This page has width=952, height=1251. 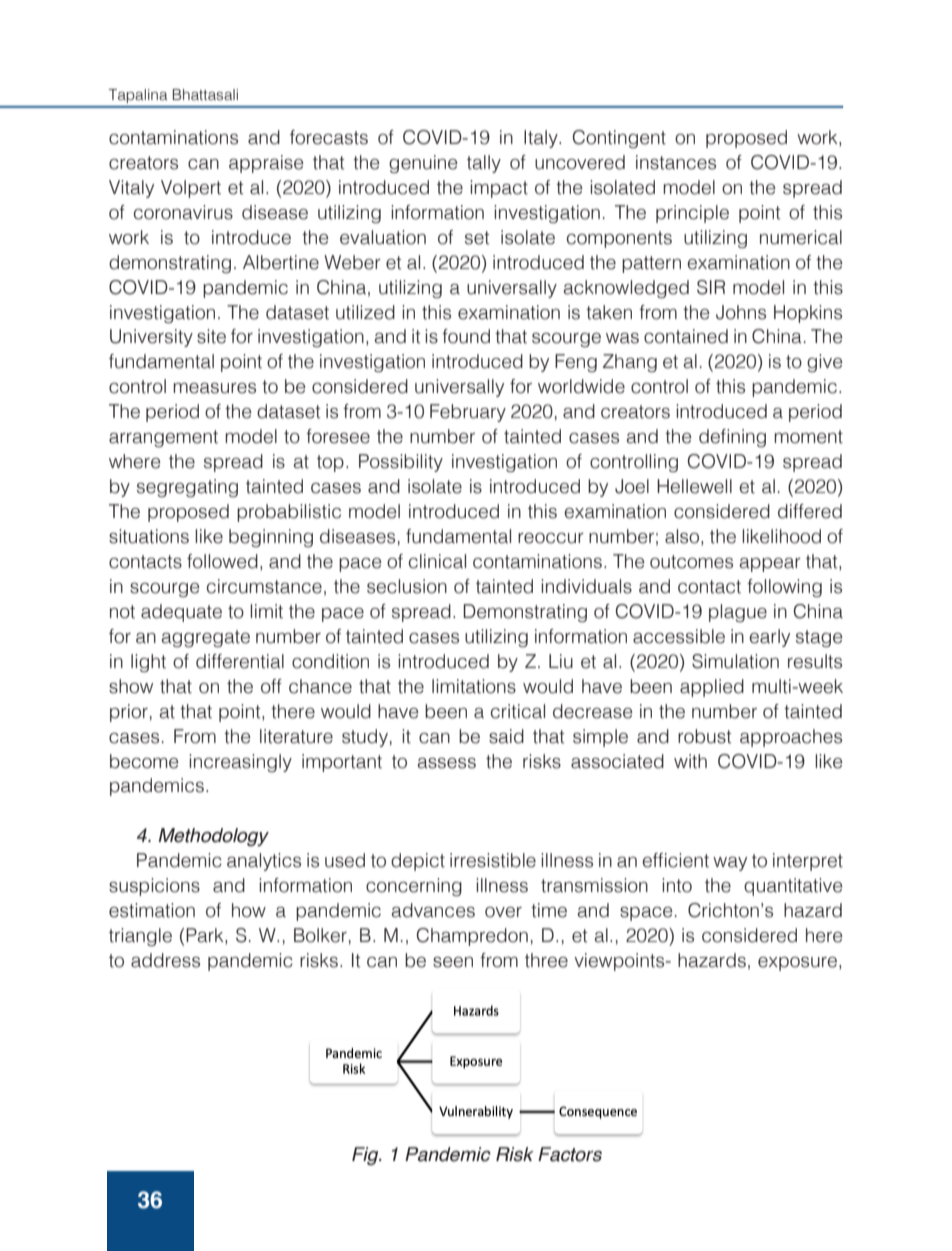 I want to click on exposure, so click(x=799, y=964).
